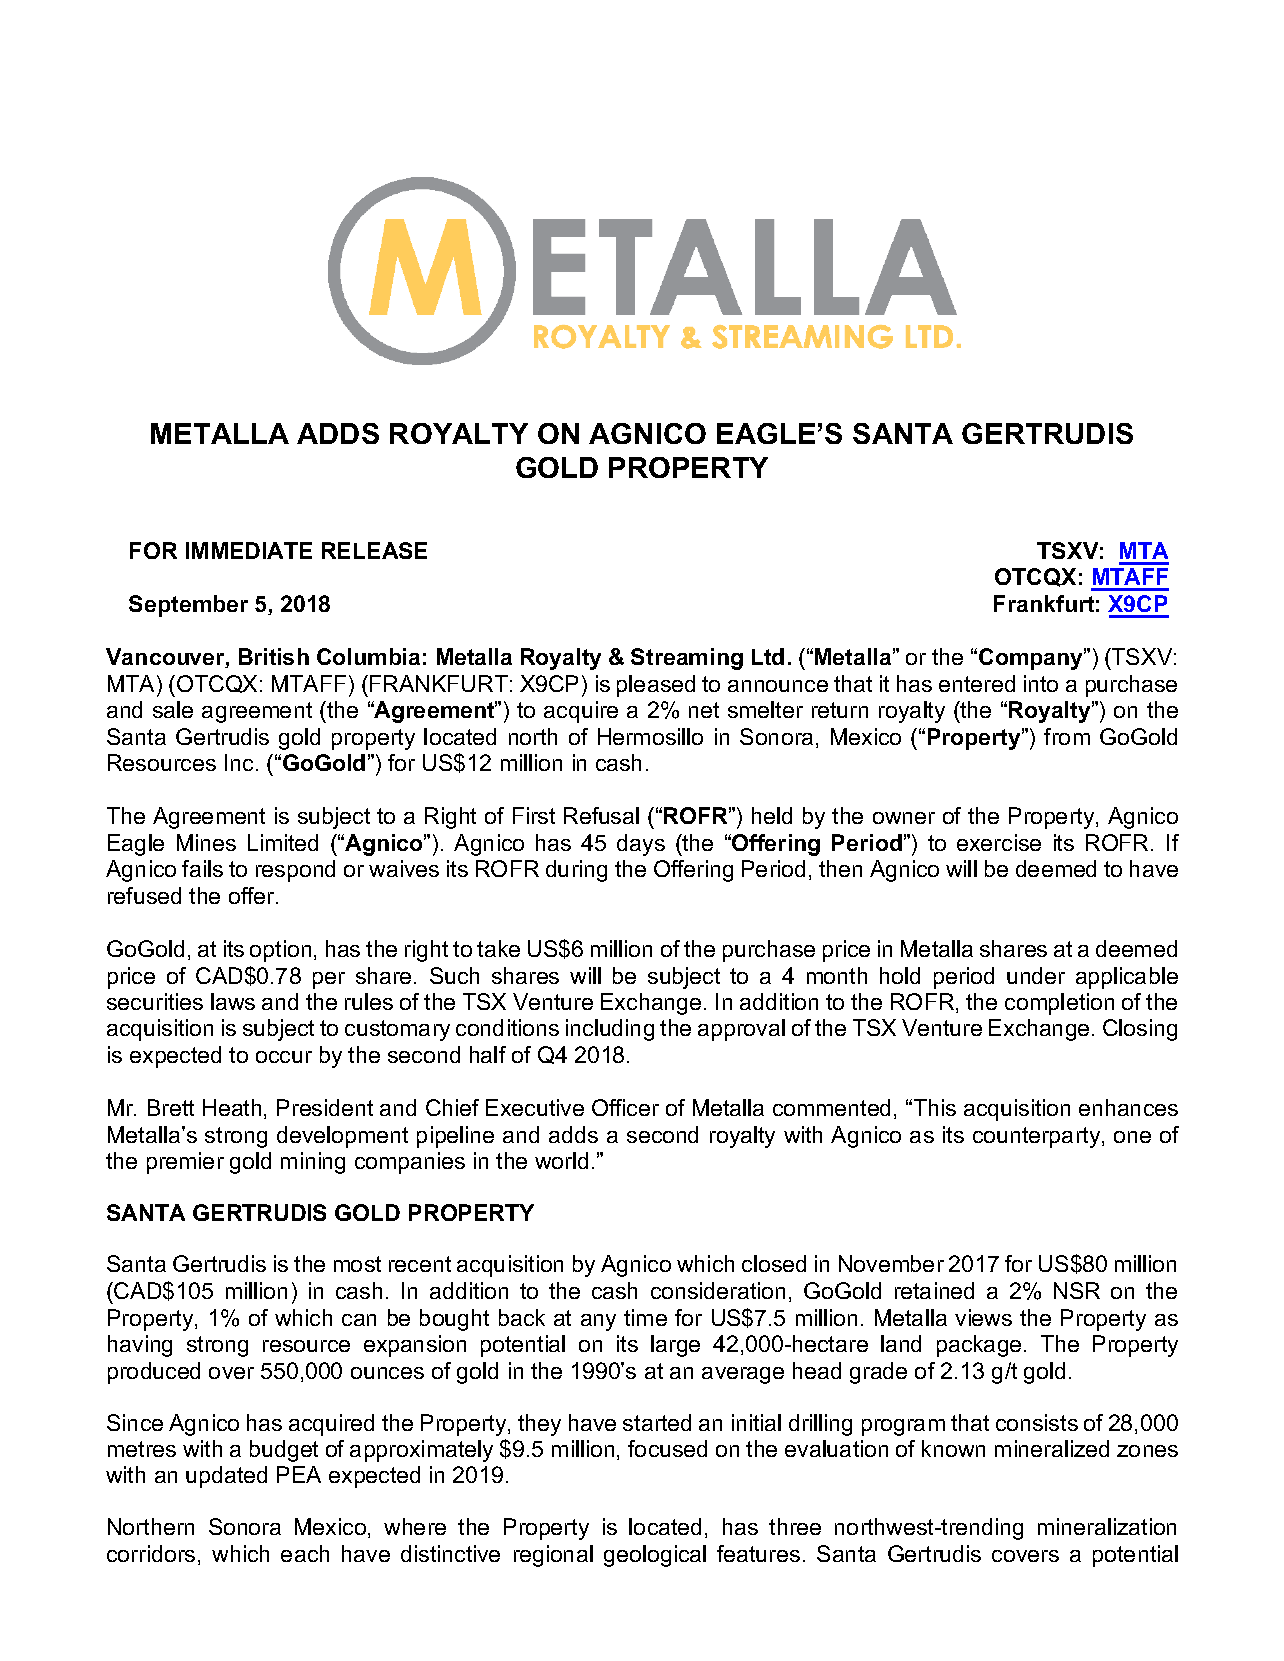 The width and height of the screenshot is (1284, 1661). I want to click on mineralization, so click(1107, 1526).
